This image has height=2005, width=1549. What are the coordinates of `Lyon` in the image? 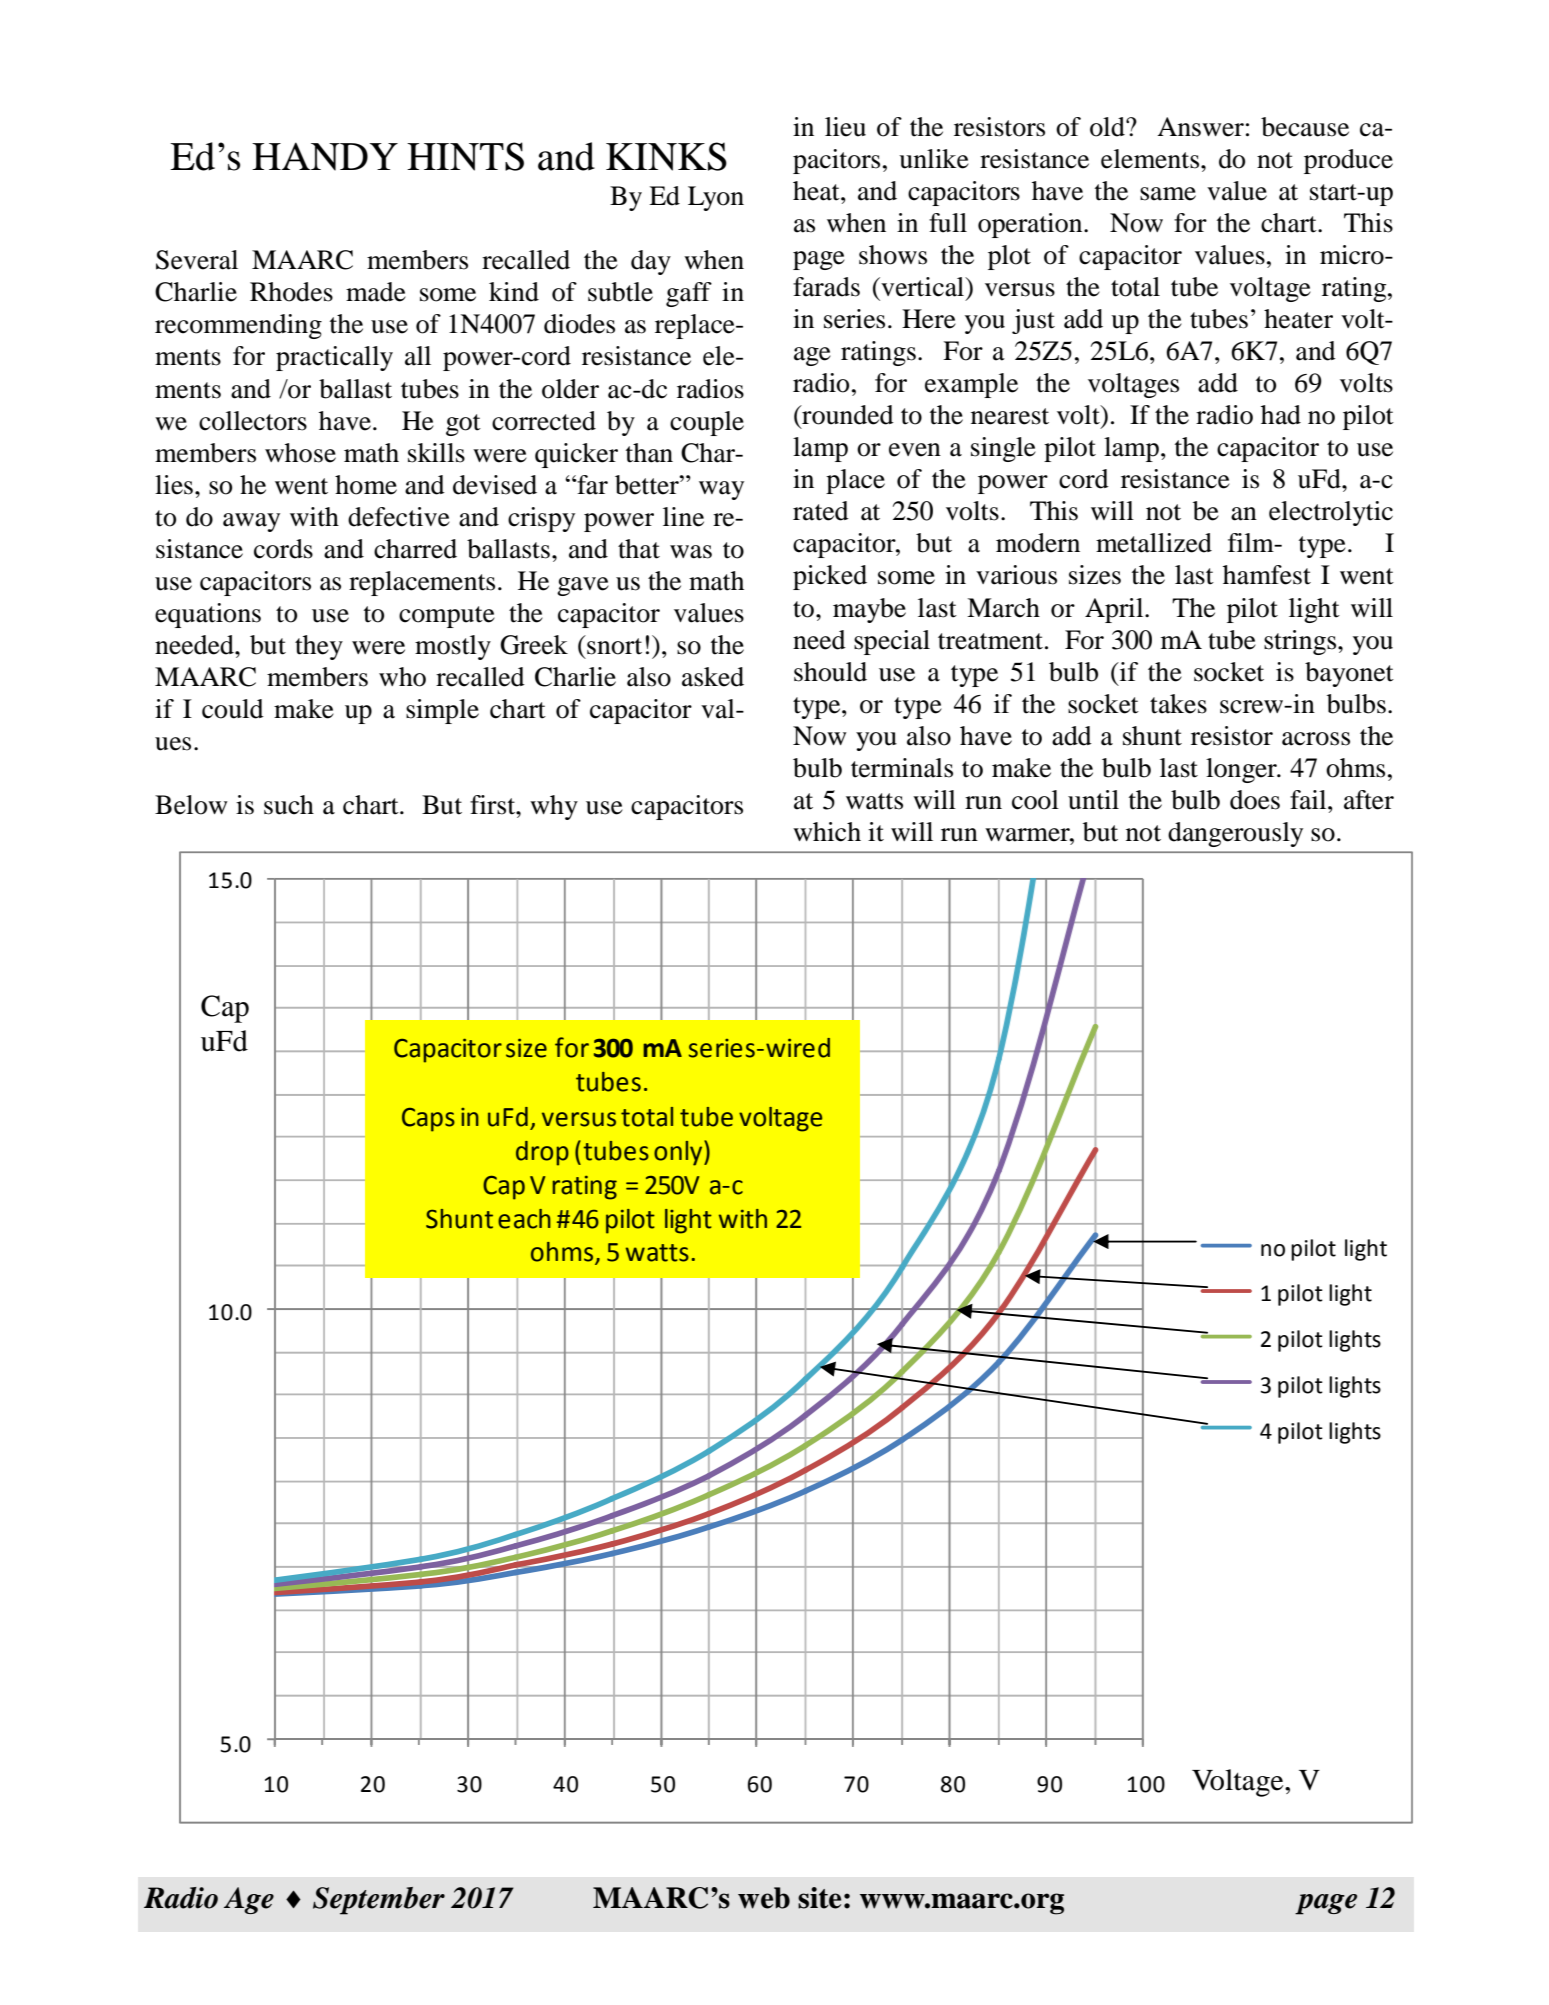 It's located at (716, 198).
